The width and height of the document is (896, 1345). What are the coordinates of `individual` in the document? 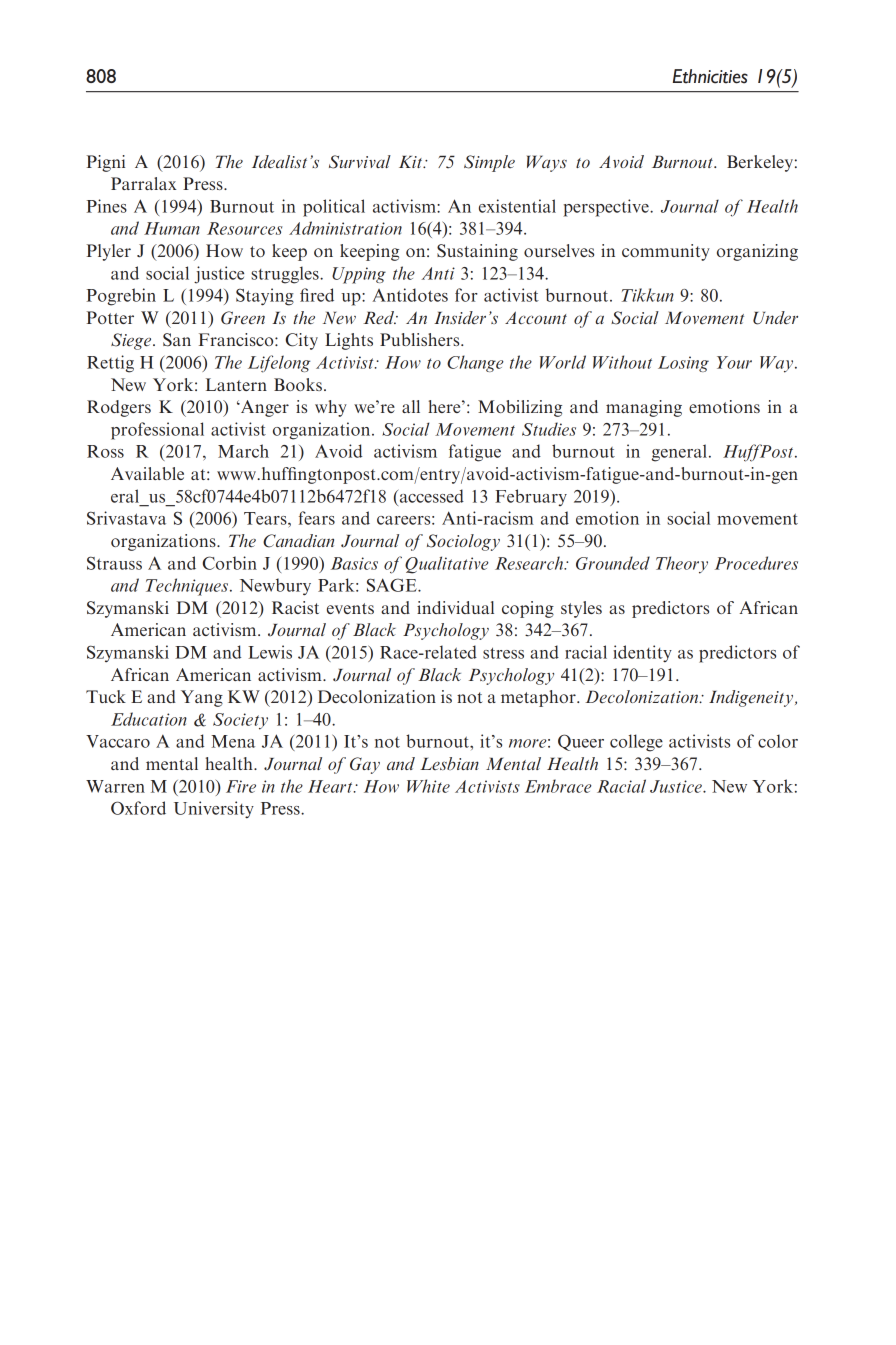 It's located at (455, 607).
